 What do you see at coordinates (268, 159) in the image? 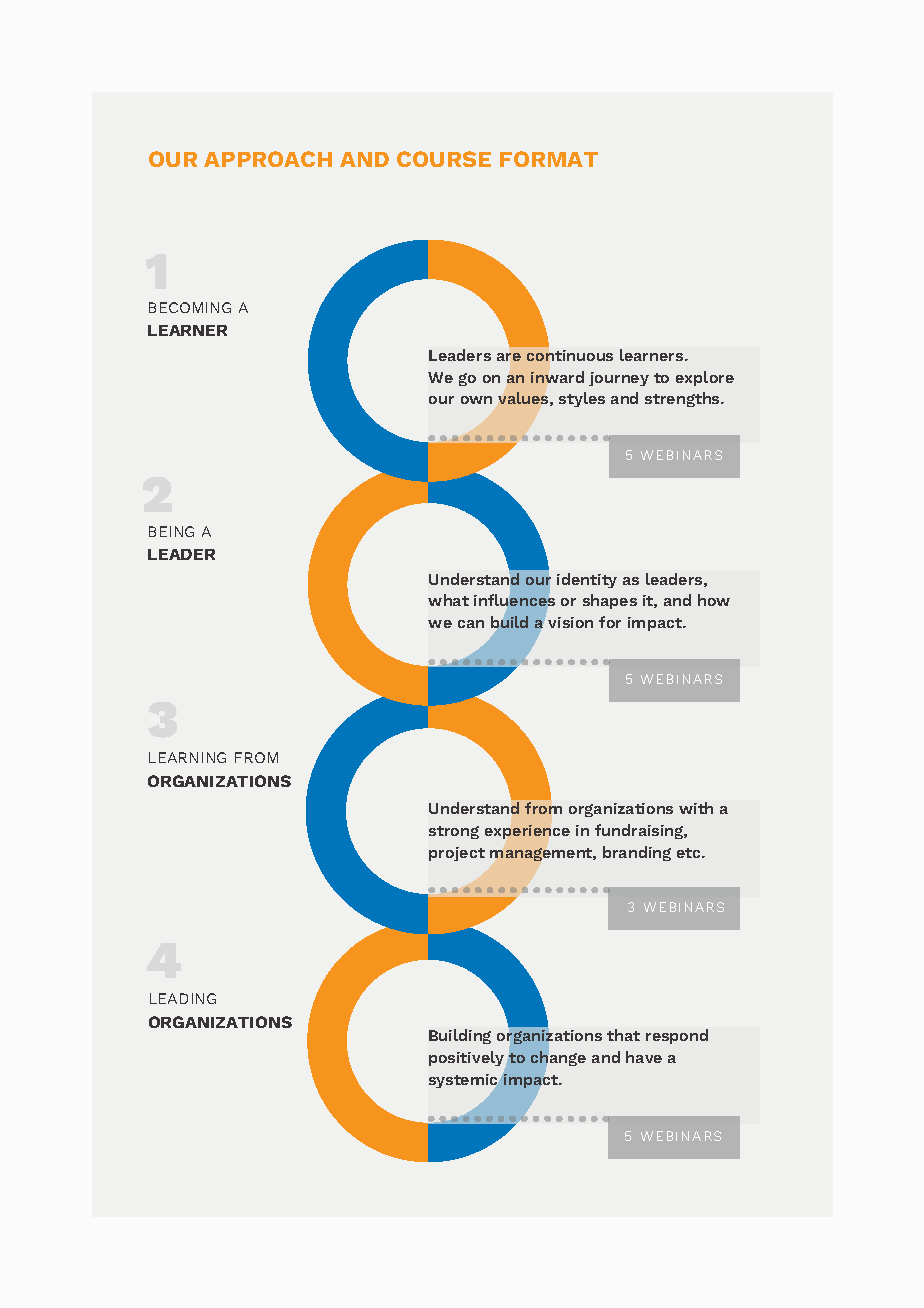
I see `APPROACH` at bounding box center [268, 159].
